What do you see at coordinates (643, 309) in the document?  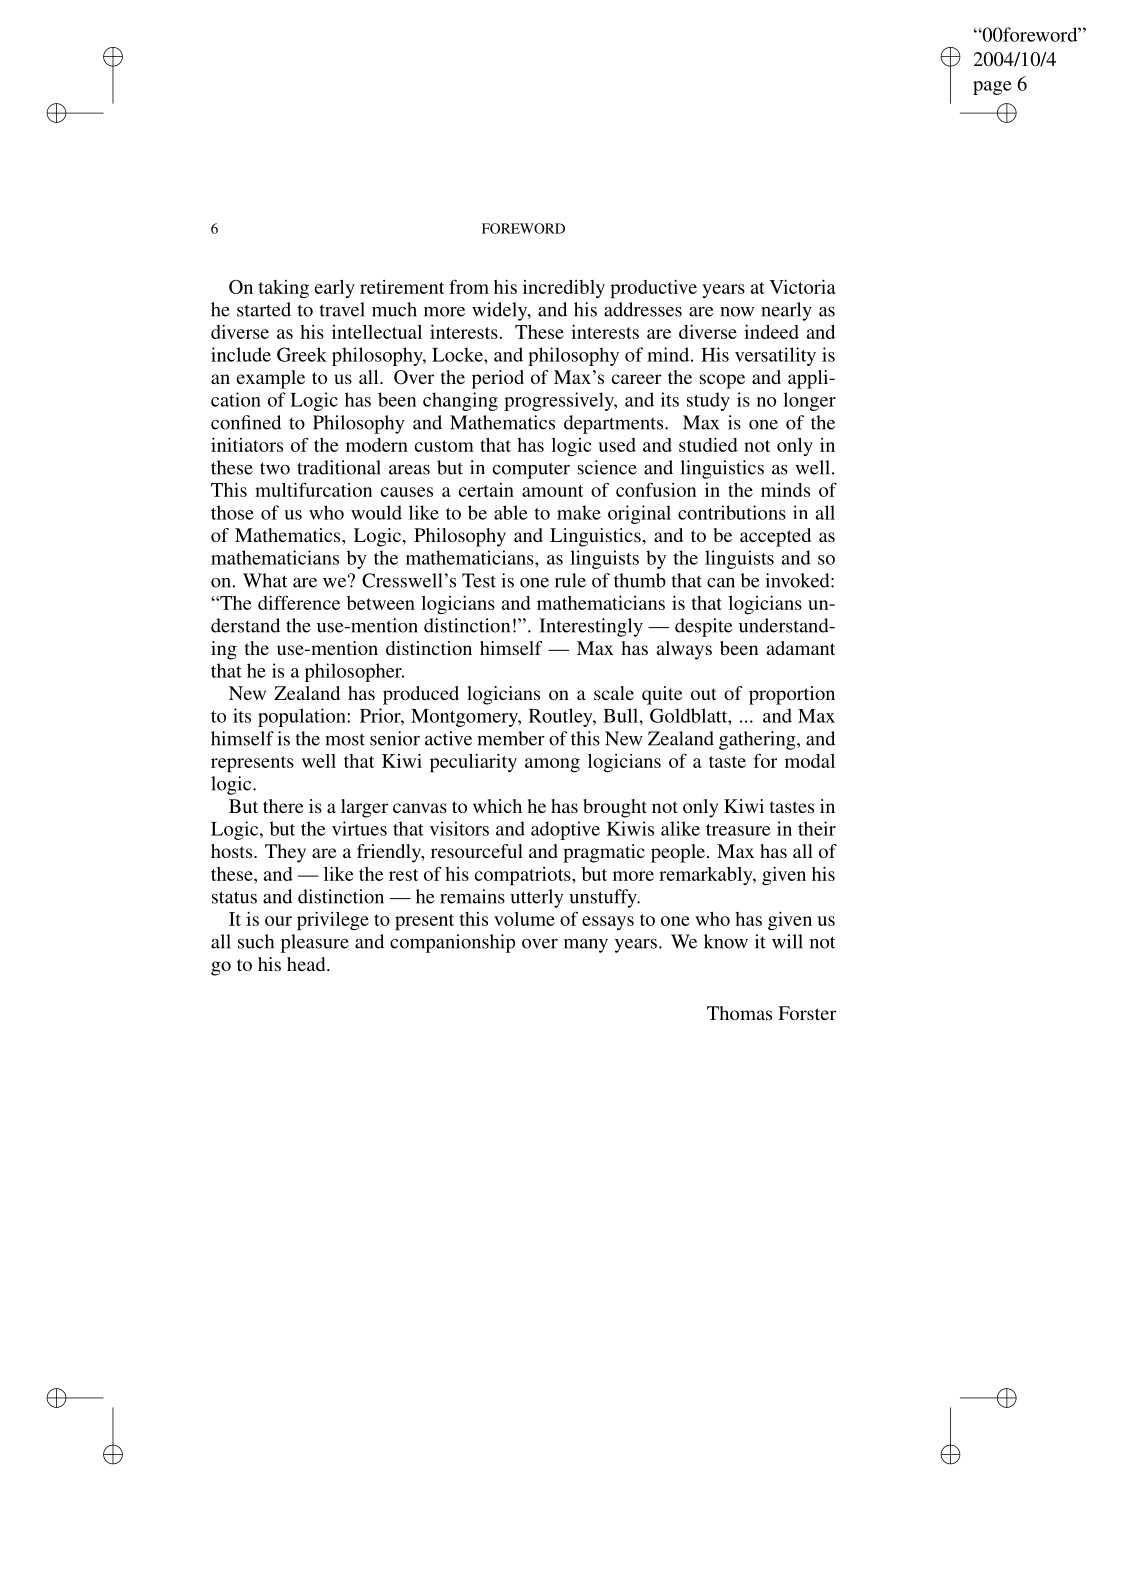 I see `addresses` at bounding box center [643, 309].
